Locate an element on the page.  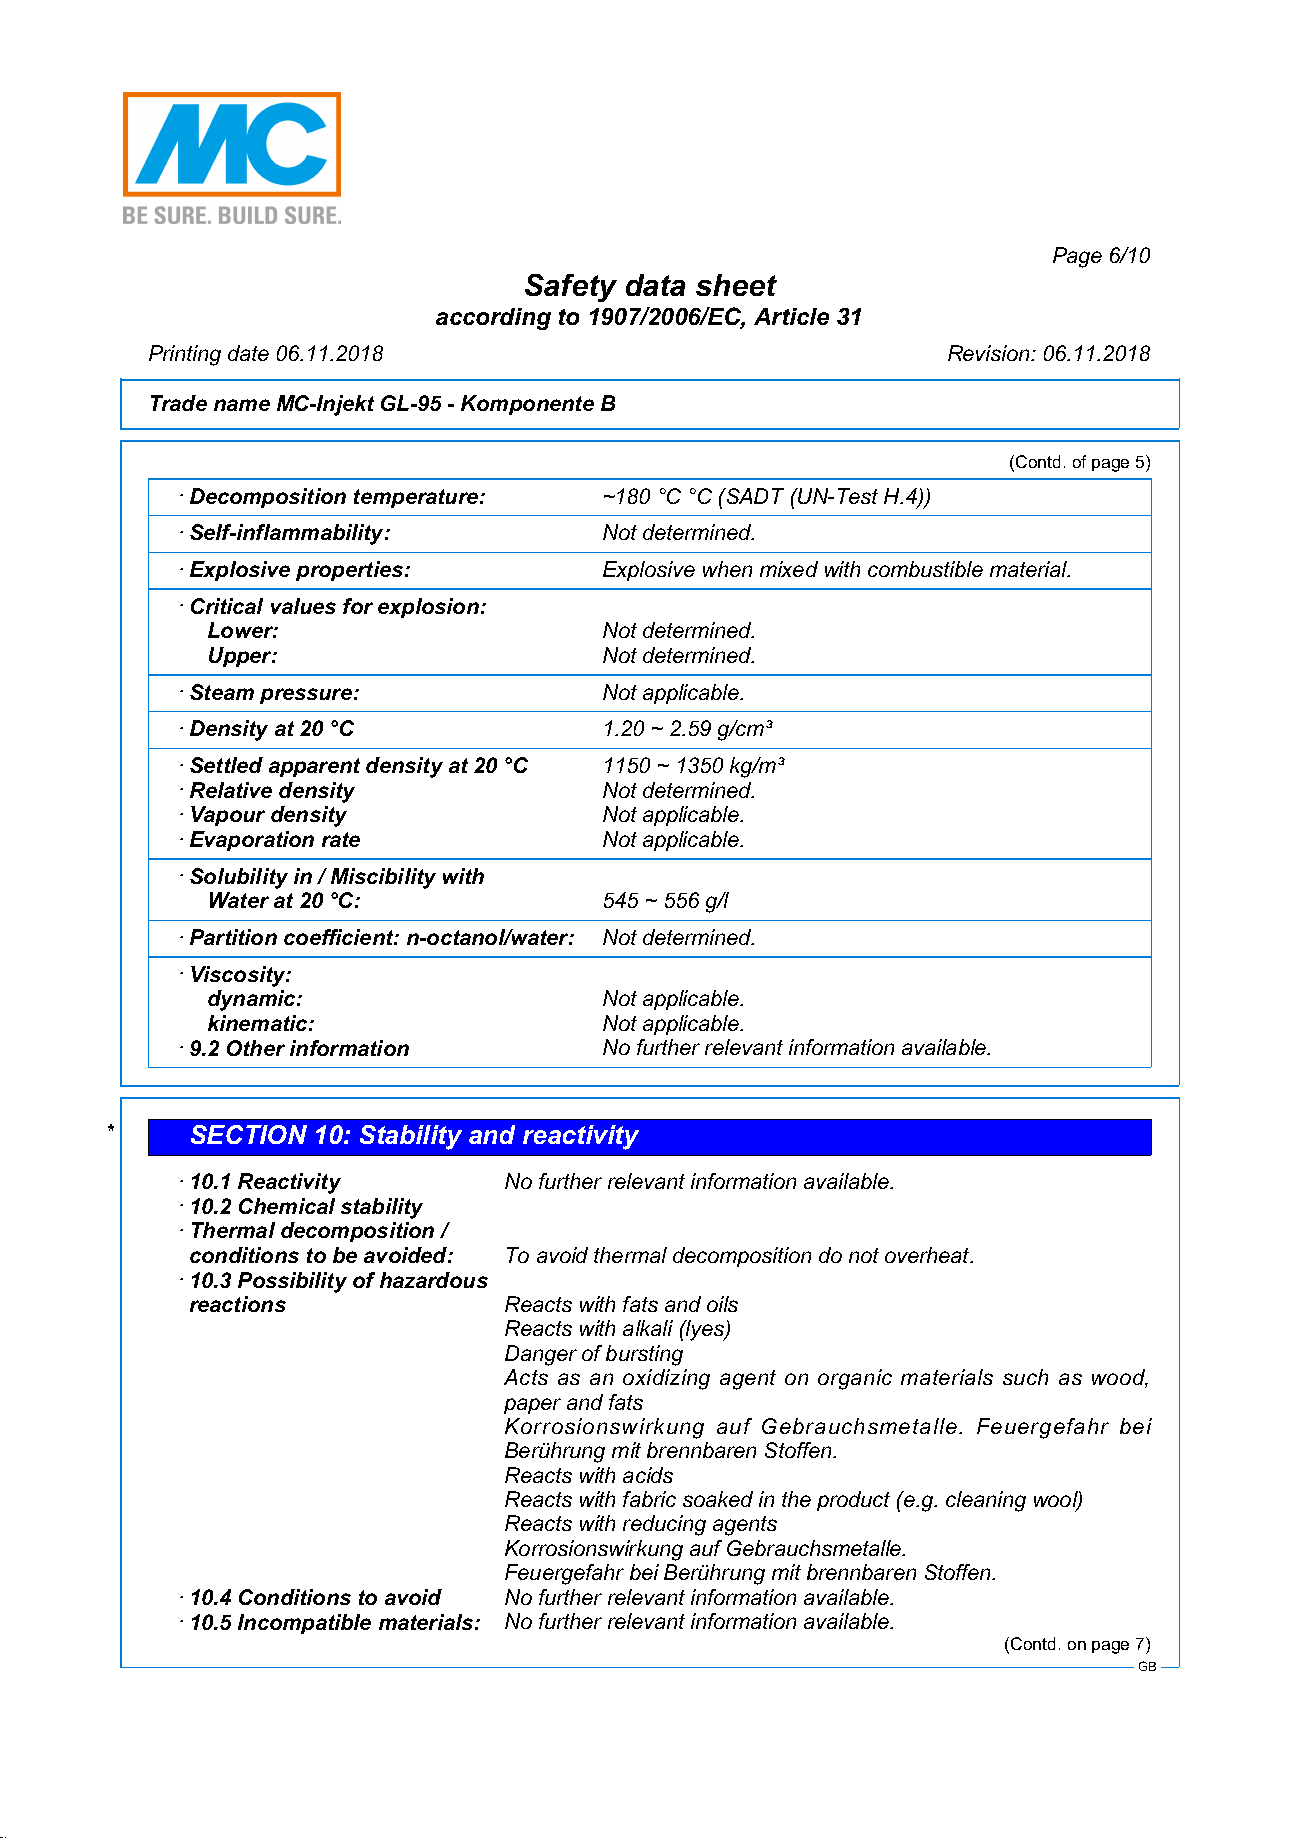
date is located at coordinates (248, 353).
